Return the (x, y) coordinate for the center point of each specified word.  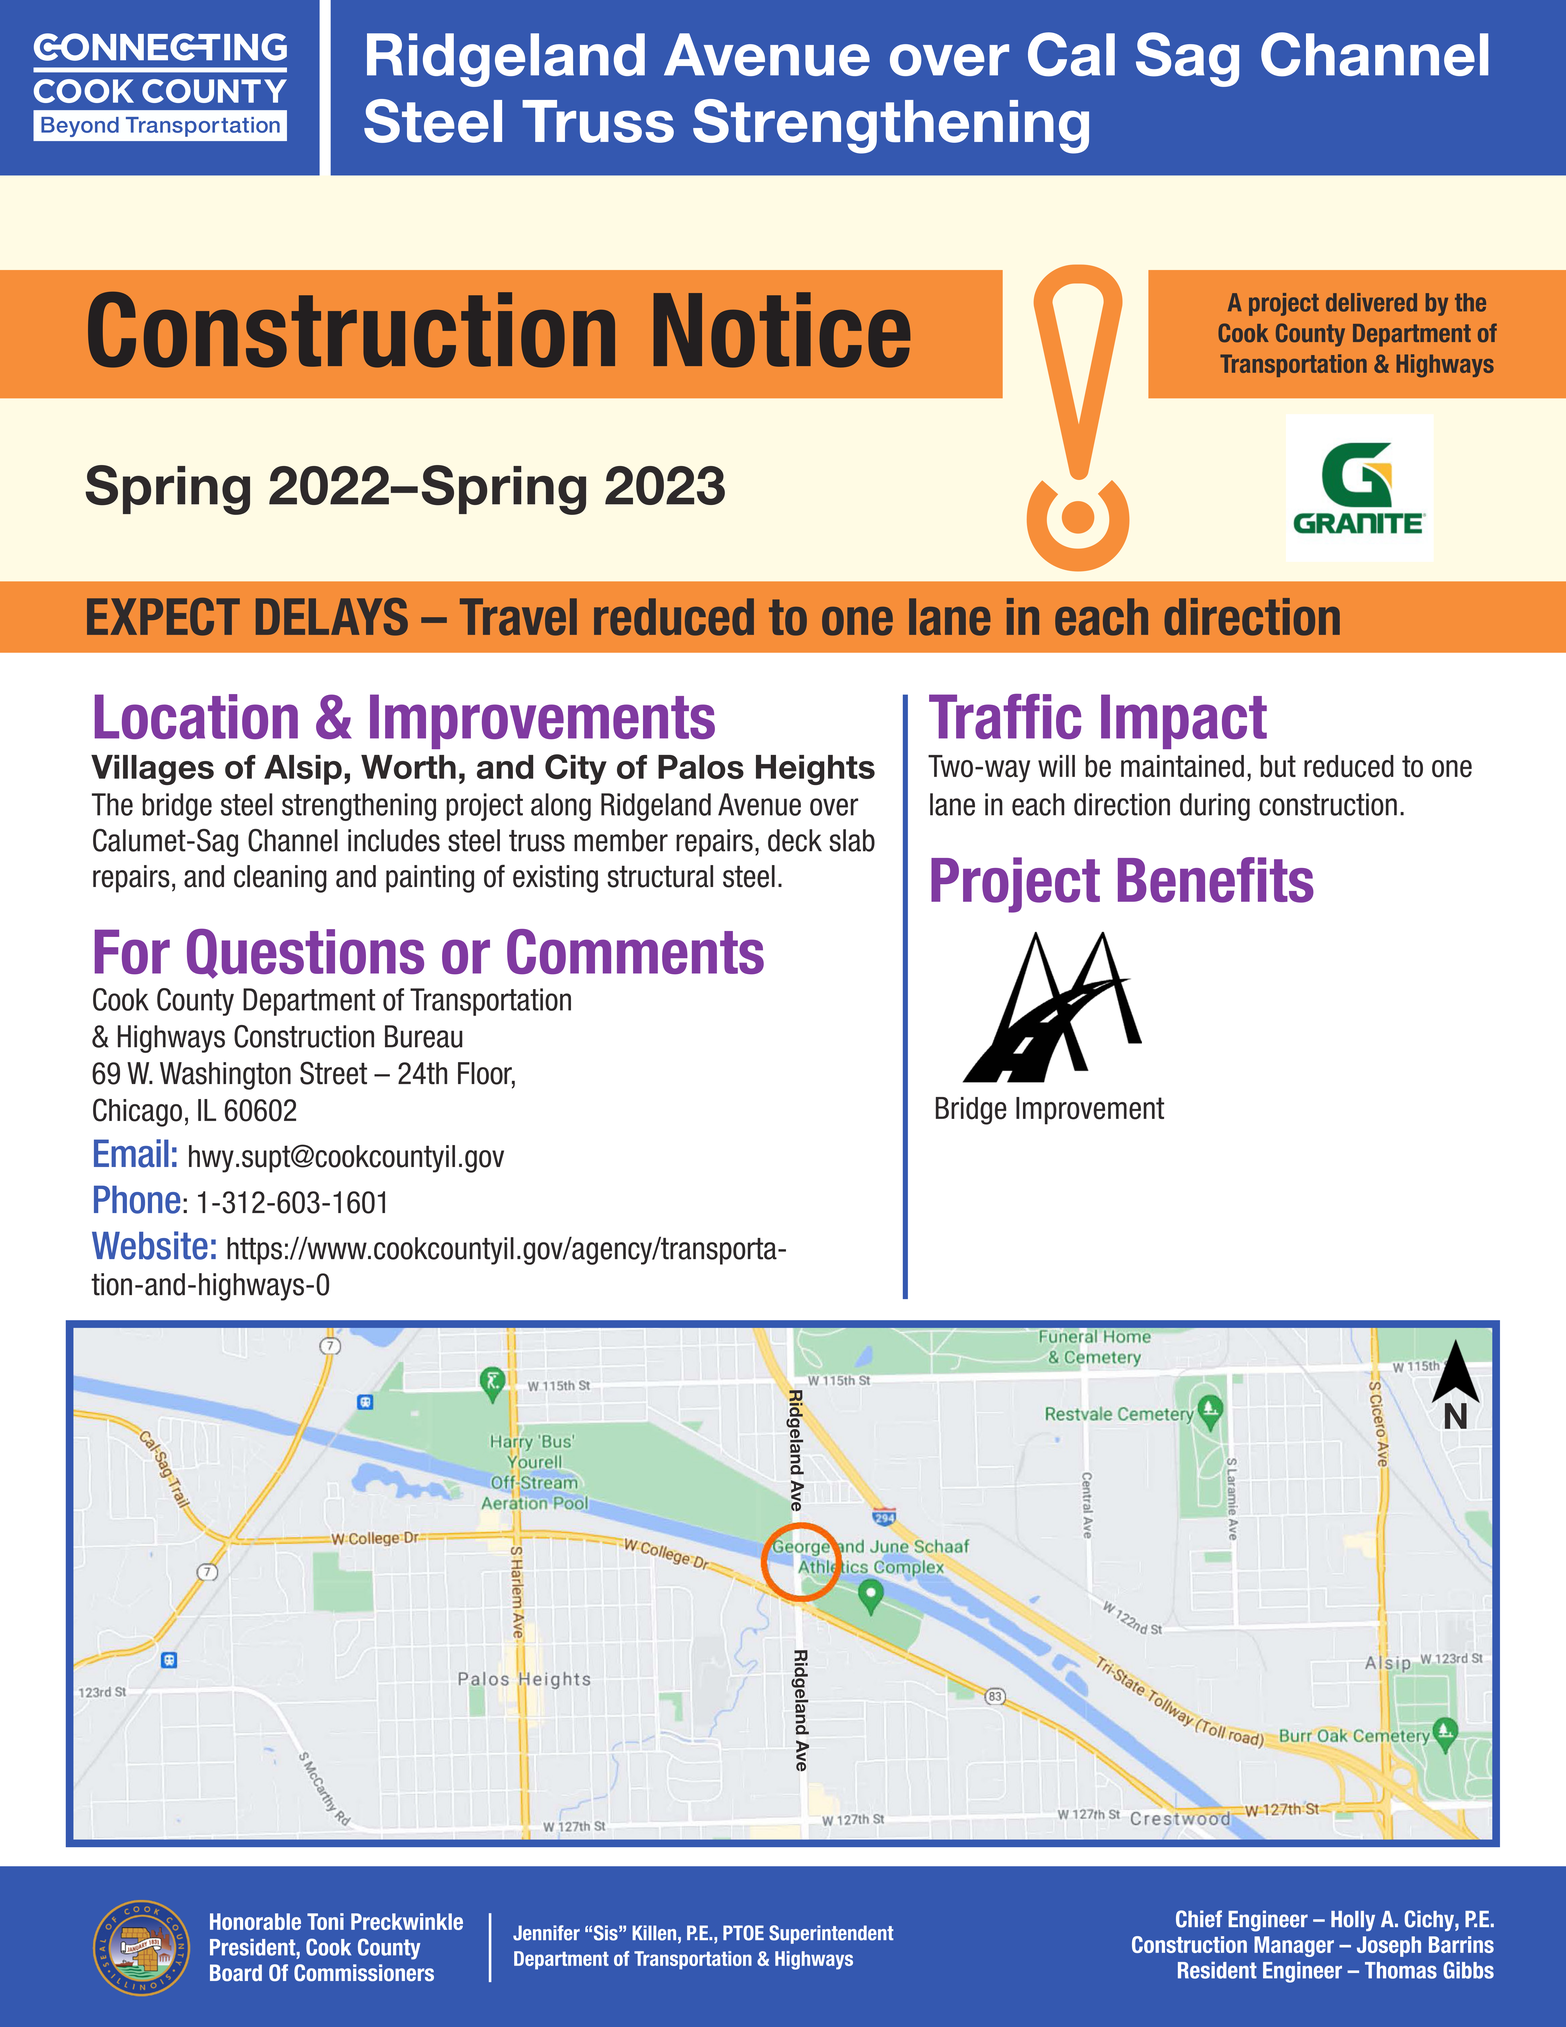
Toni (325, 1921)
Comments (635, 952)
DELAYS (332, 617)
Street (333, 1073)
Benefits (1216, 880)
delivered (1371, 302)
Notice (782, 330)
